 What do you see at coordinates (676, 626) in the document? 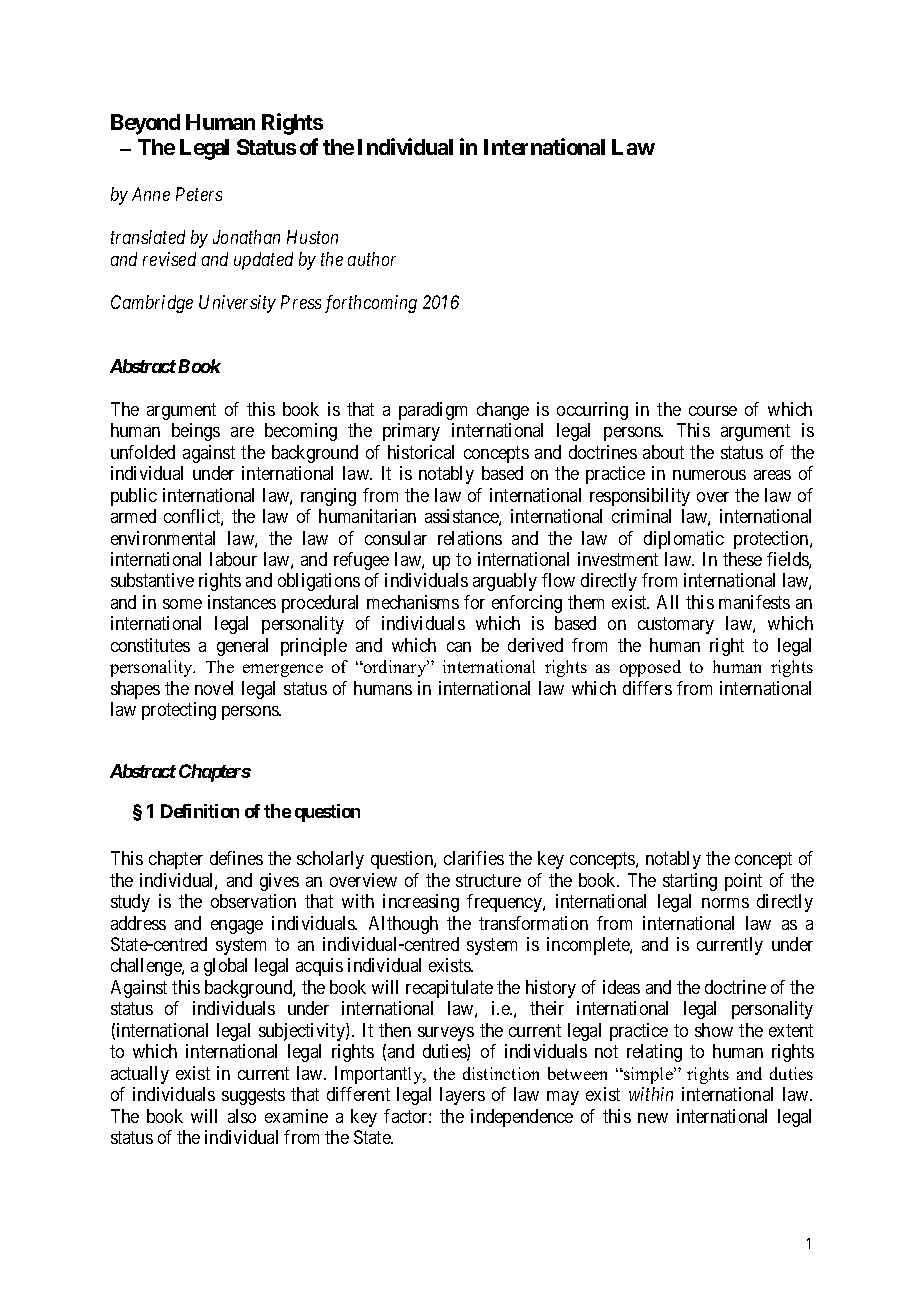
I see `customary` at bounding box center [676, 626].
